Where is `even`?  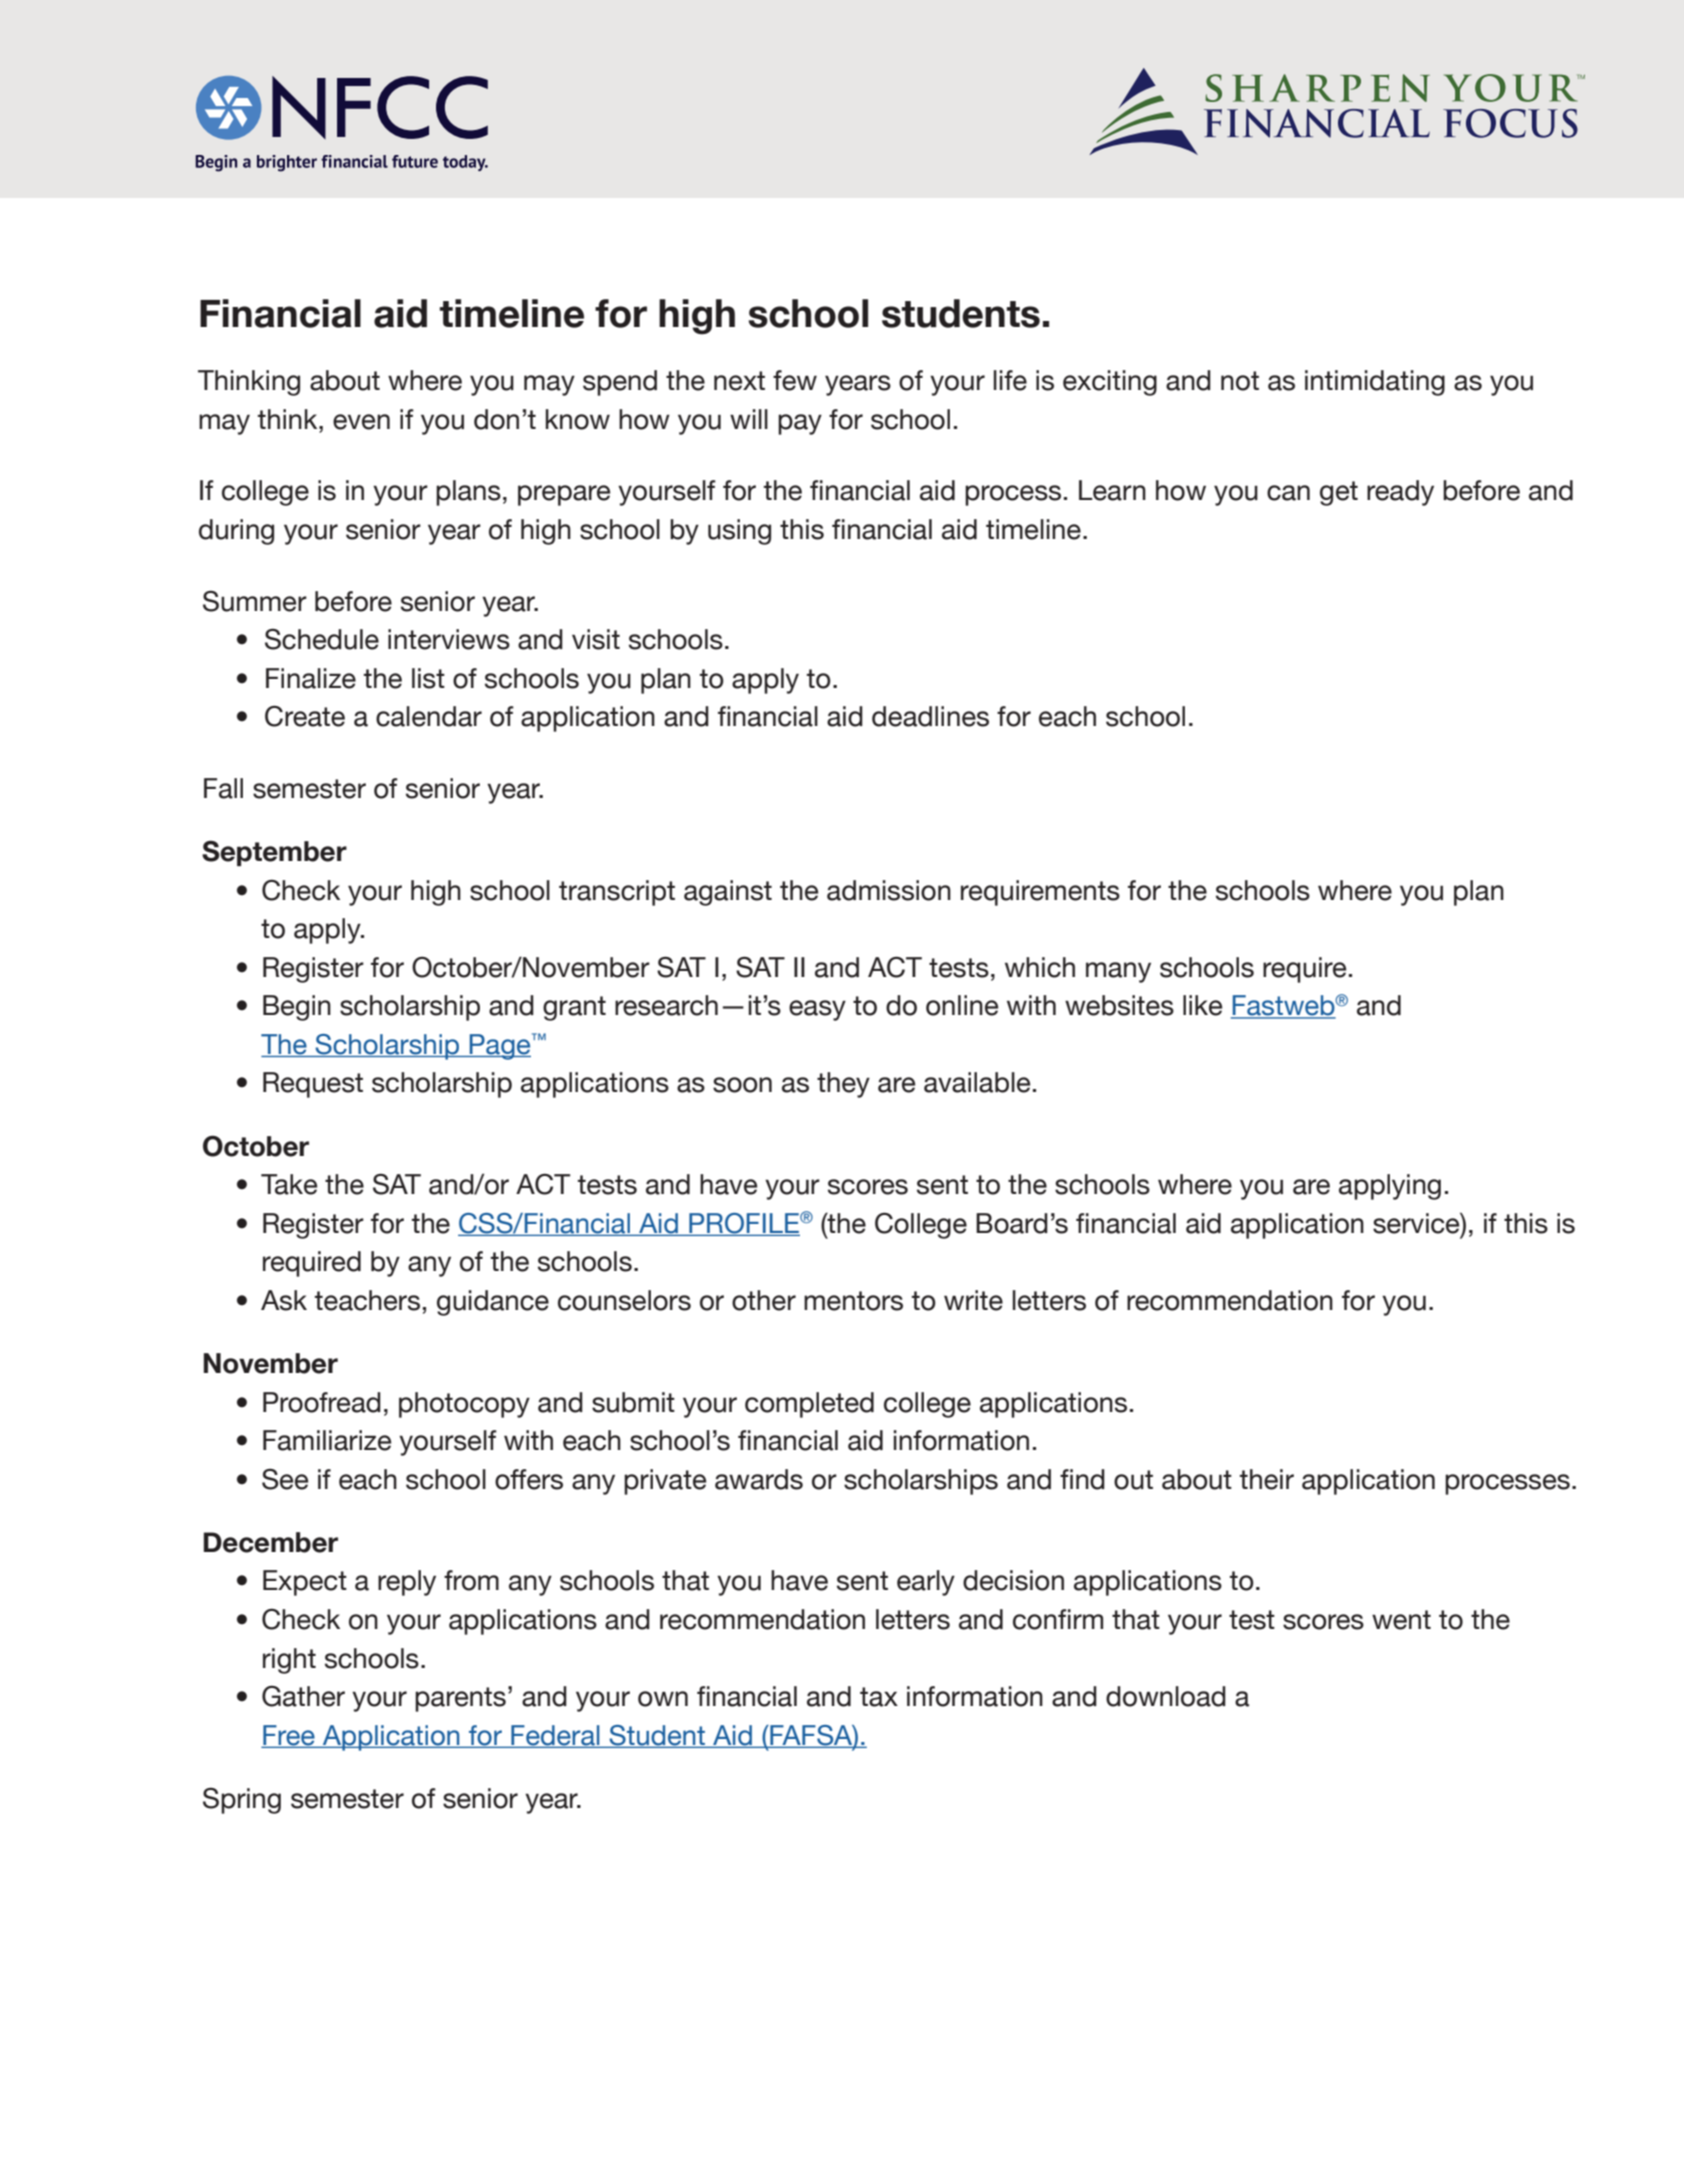 even is located at coordinates (361, 422).
